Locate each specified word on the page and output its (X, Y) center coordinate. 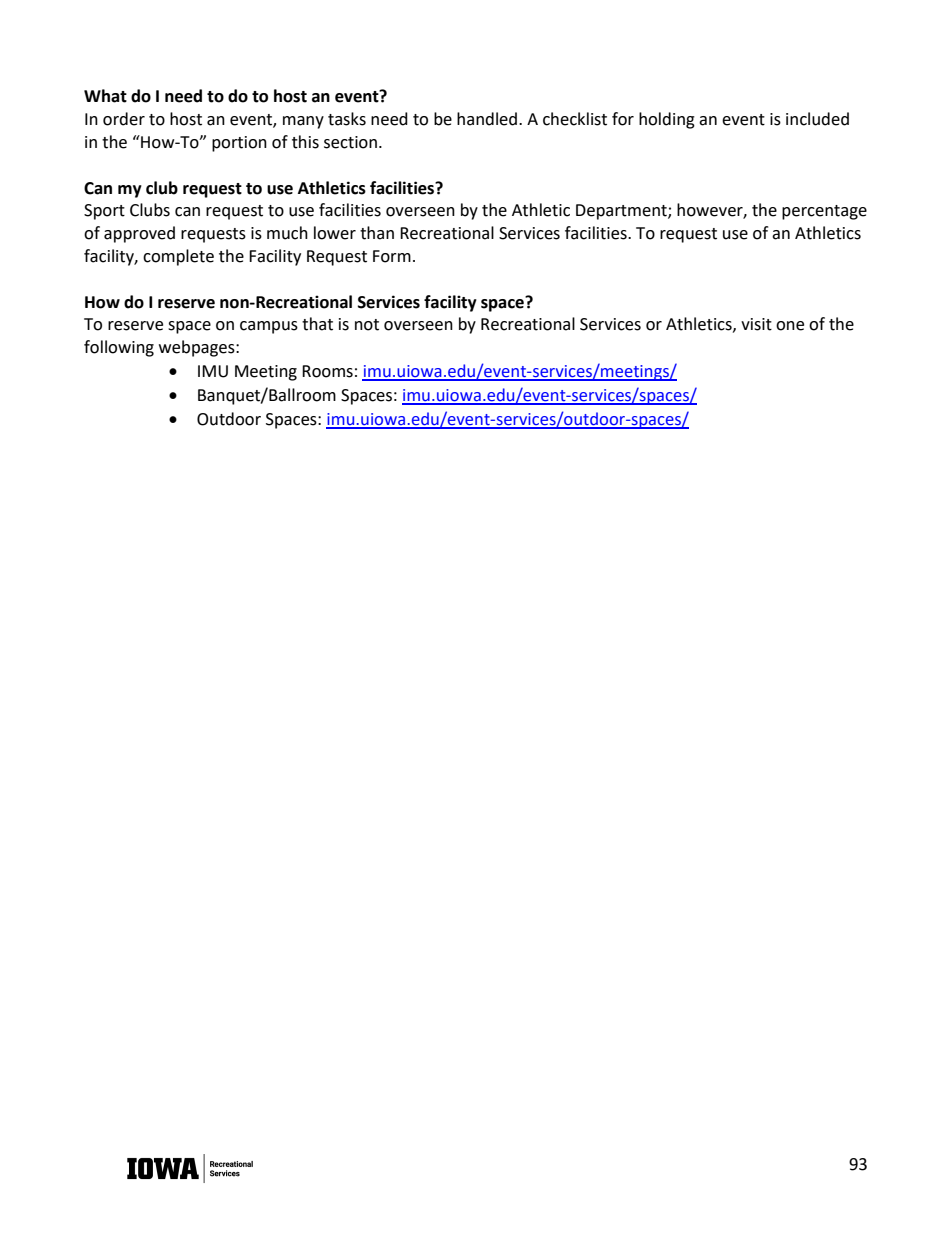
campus (269, 327)
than (377, 233)
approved (139, 234)
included (817, 119)
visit (756, 324)
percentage (824, 212)
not (367, 325)
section (350, 142)
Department (622, 212)
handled (487, 119)
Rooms (327, 371)
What (105, 96)
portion (239, 144)
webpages (198, 348)
